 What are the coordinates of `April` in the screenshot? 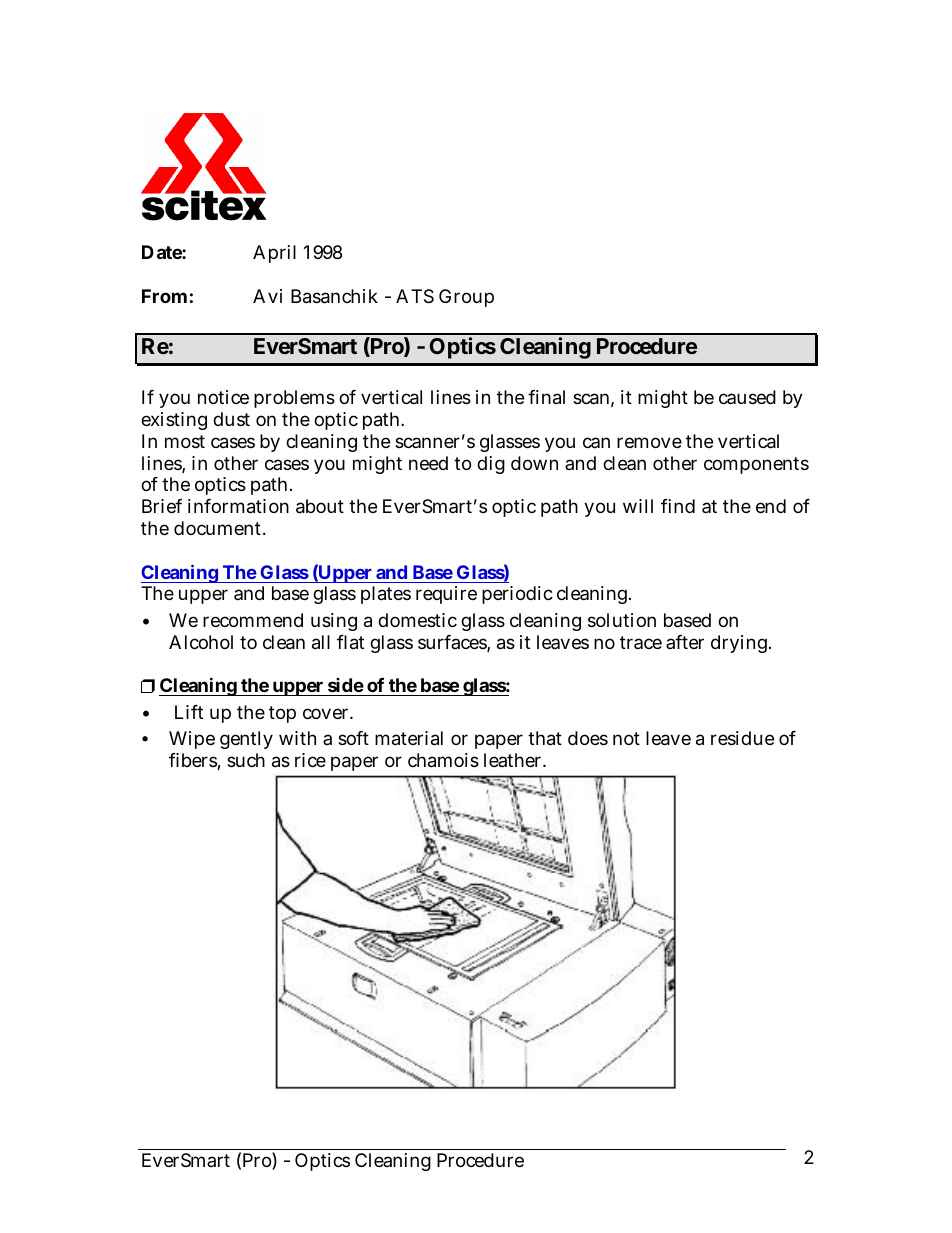 It's located at (274, 254).
